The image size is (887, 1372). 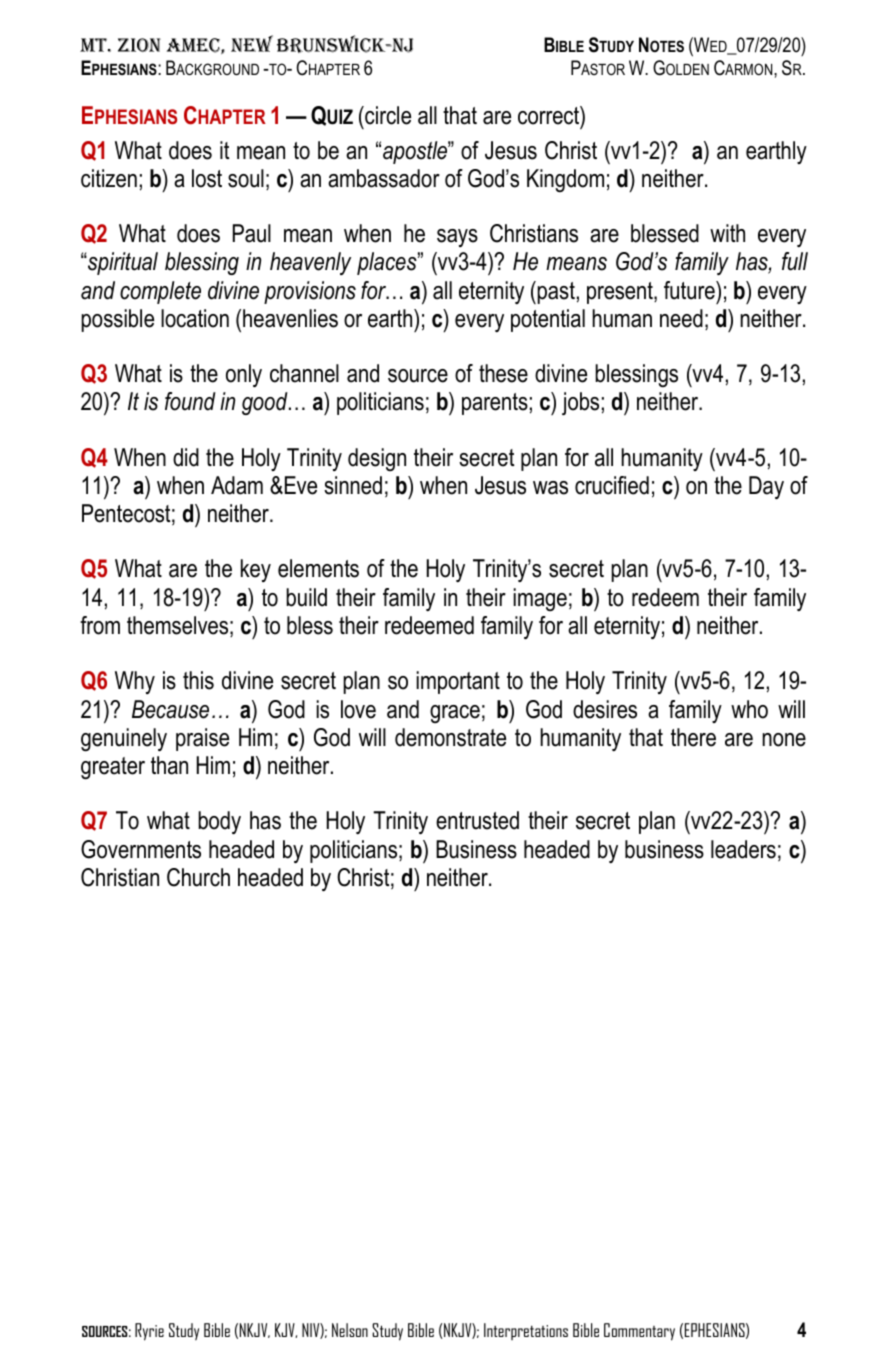 I want to click on entrusted, so click(x=477, y=820).
